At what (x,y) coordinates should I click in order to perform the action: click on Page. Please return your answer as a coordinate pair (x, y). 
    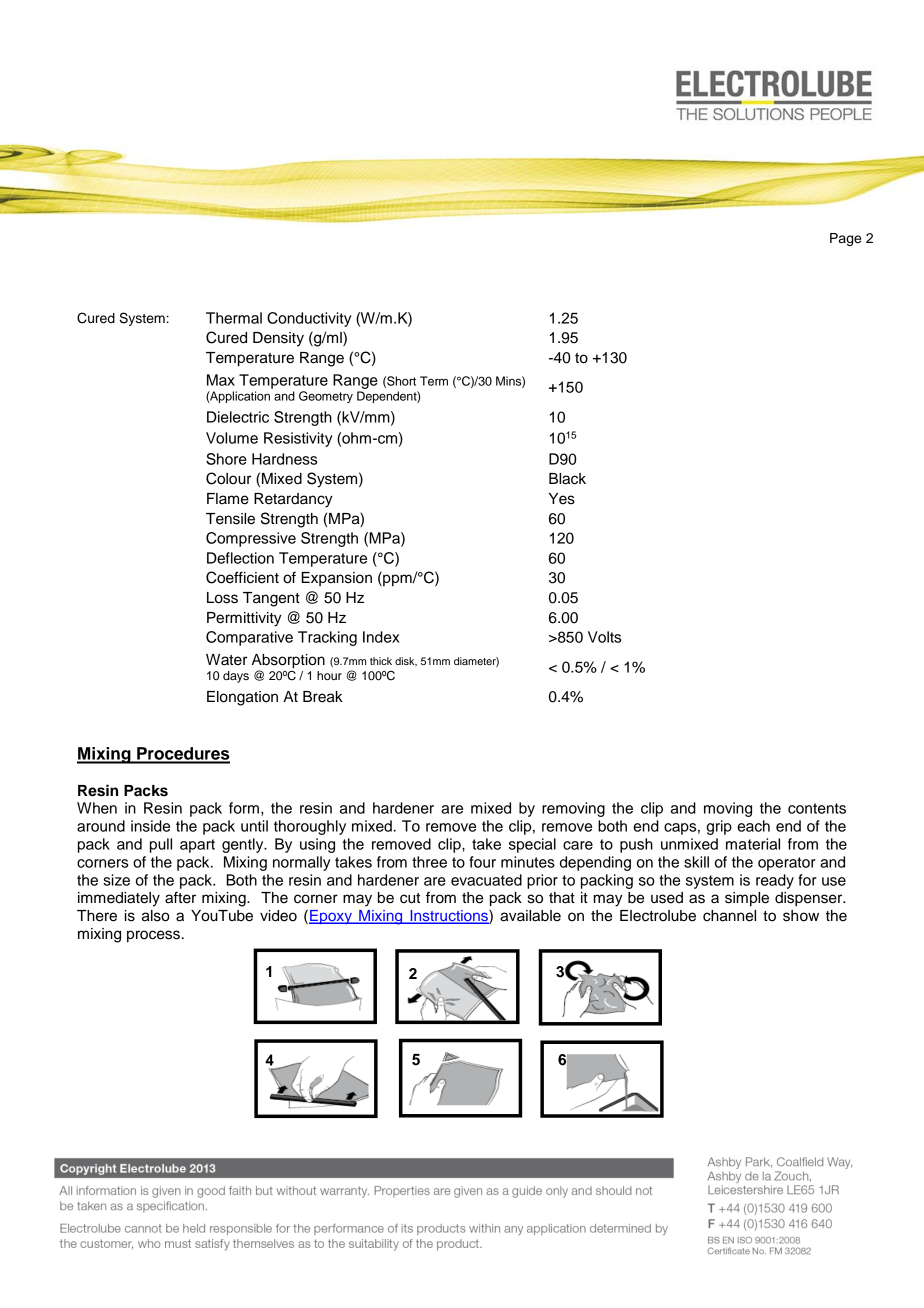
    Looking at the image, I should click on (845, 239).
